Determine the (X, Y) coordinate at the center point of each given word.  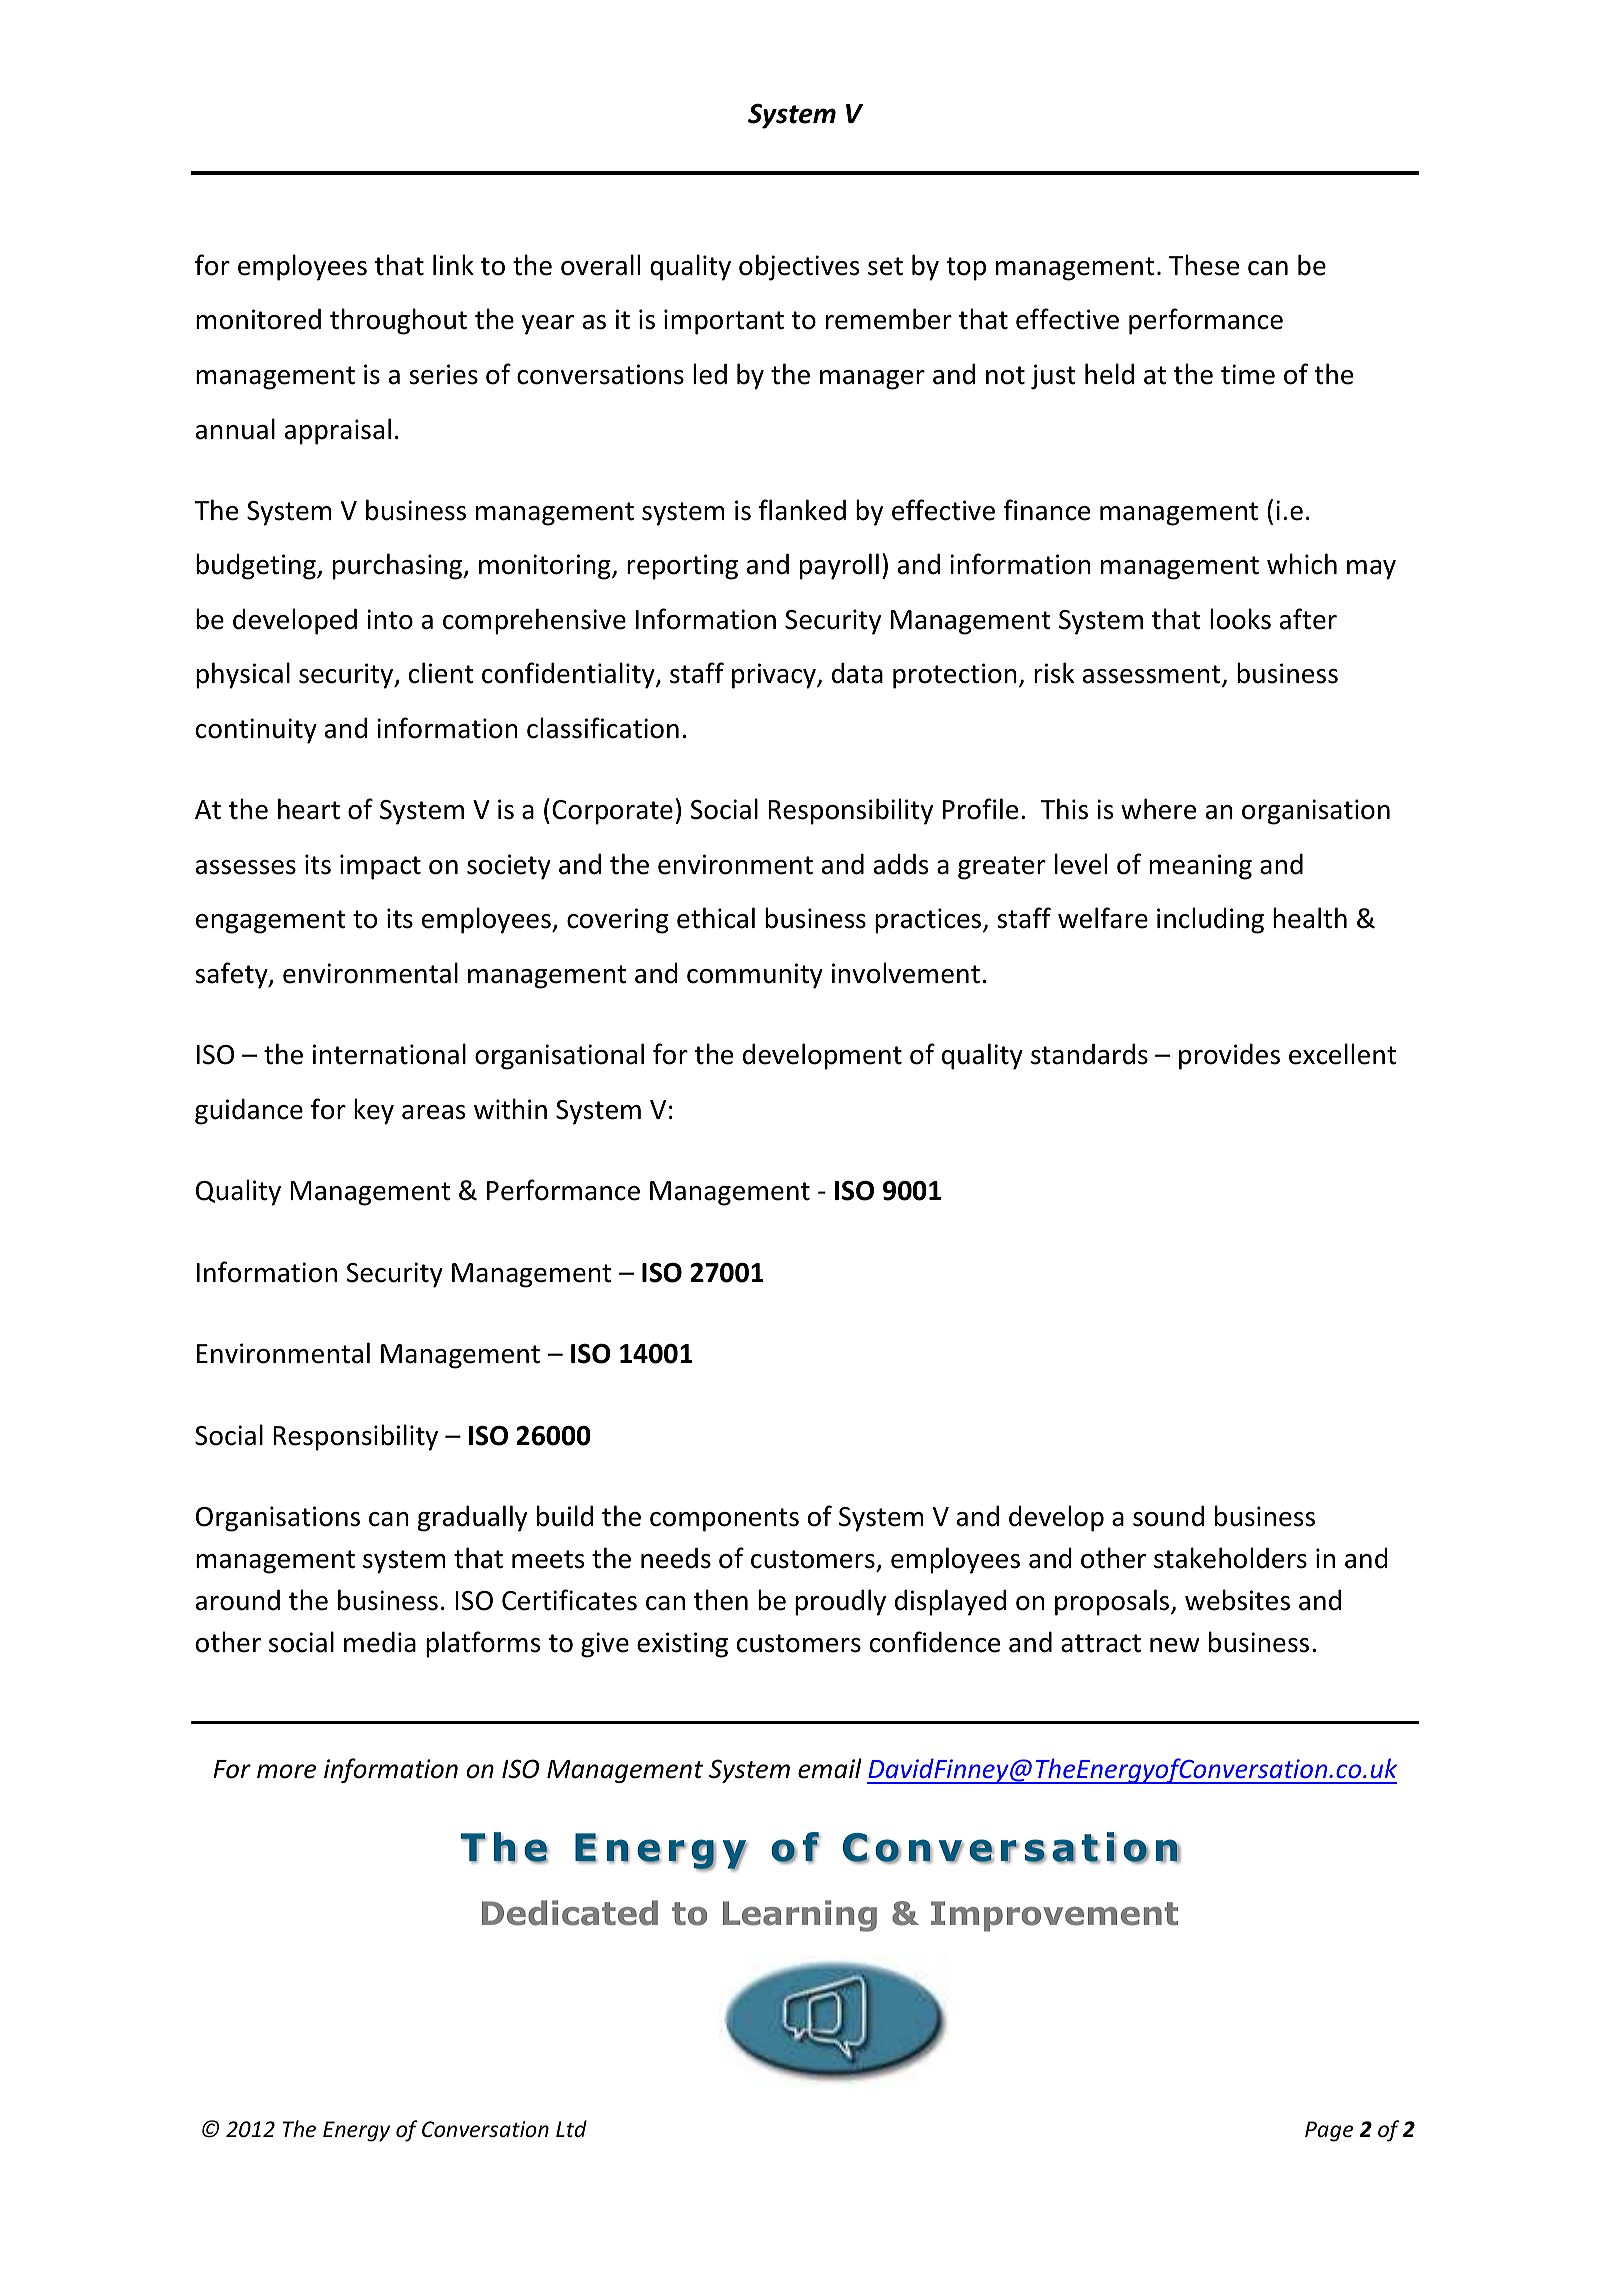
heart (309, 809)
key (374, 1111)
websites (1237, 1600)
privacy (775, 676)
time (1248, 374)
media (380, 1642)
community (755, 976)
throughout (398, 321)
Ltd (571, 2128)
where (1158, 809)
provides (1229, 1056)
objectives (799, 267)
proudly (840, 1602)
